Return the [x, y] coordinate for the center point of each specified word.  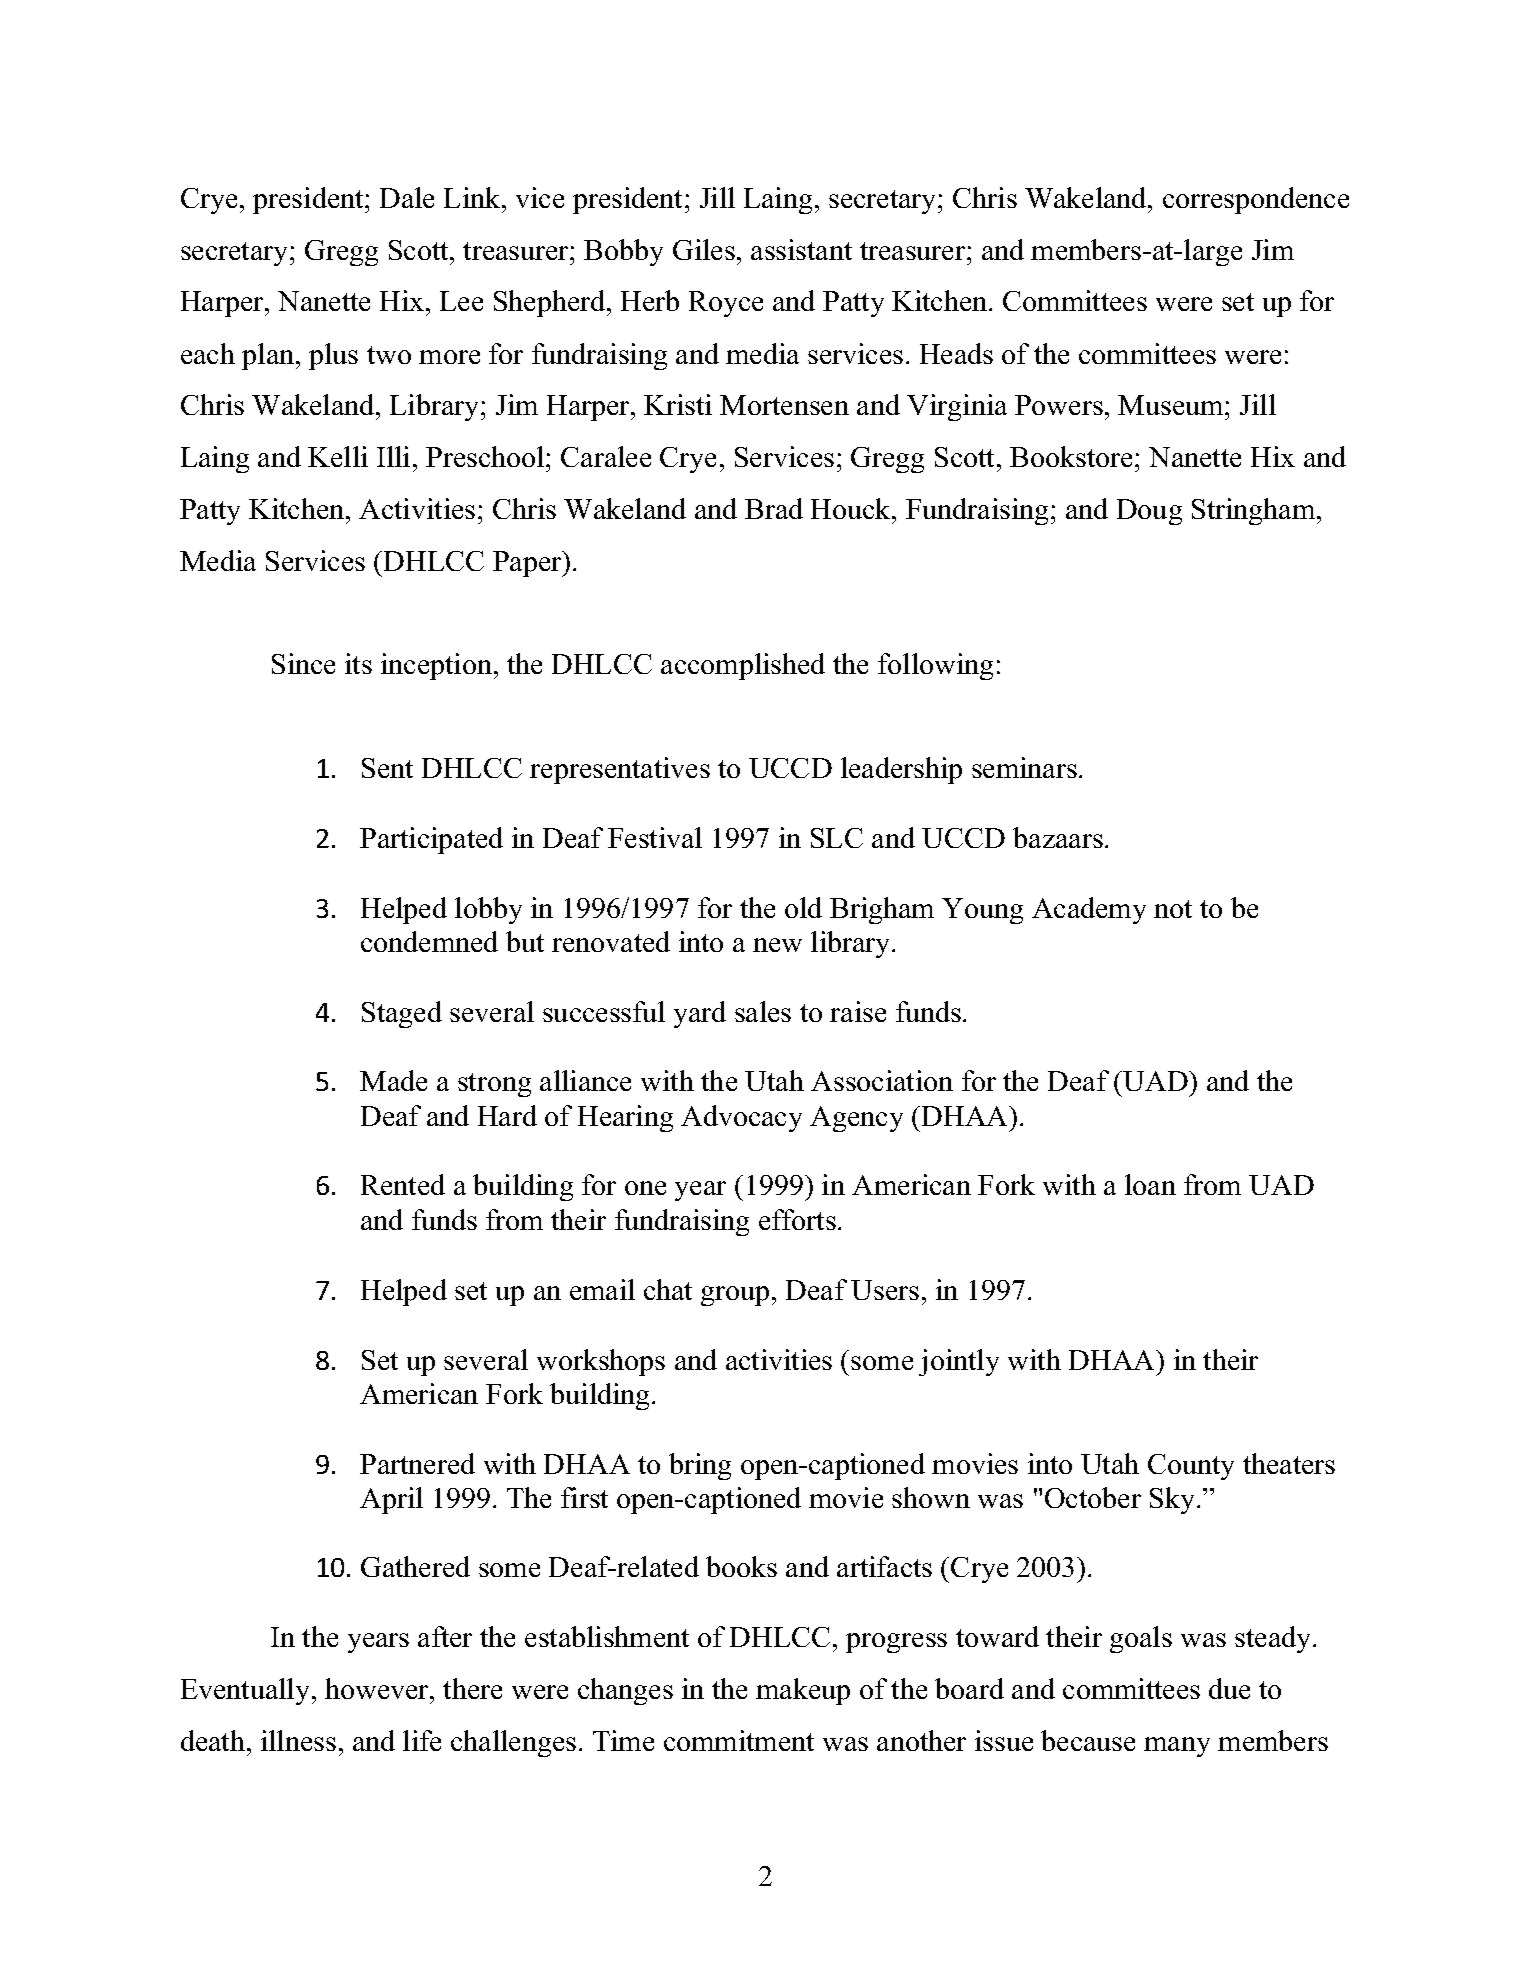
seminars [1024, 767]
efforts [797, 1219]
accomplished [743, 666]
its [358, 663]
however [378, 1688]
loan [1150, 1184]
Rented [403, 1184]
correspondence [1256, 200]
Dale [407, 197]
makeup [803, 1691]
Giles [704, 249]
